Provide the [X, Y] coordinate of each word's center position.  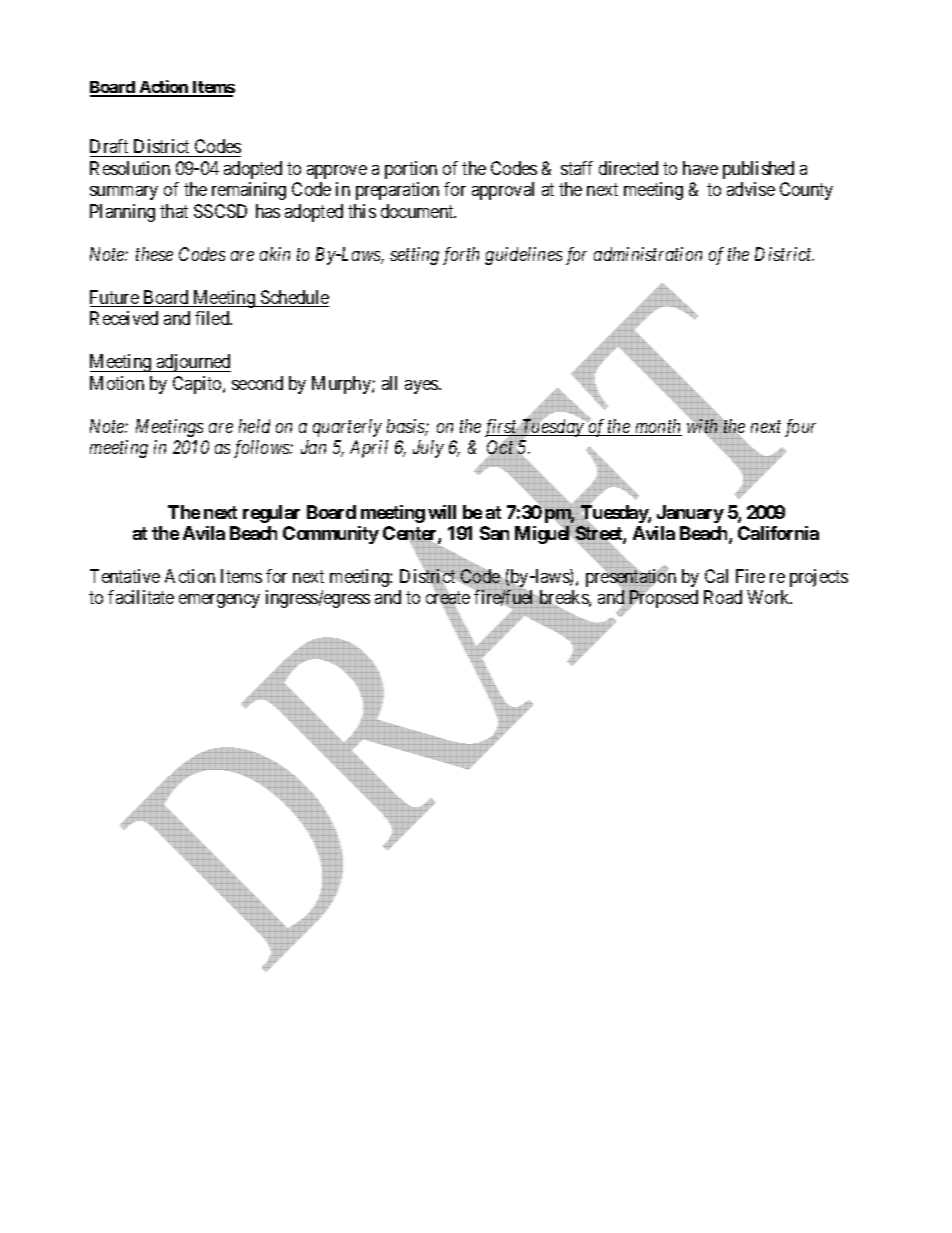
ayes [422, 387]
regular [271, 514]
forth [461, 256]
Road [723, 597]
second [257, 383]
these [154, 254]
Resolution [130, 168]
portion [411, 170]
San [494, 533]
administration [648, 254]
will [442, 512]
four [800, 428]
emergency [219, 601]
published [758, 170]
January [690, 514]
